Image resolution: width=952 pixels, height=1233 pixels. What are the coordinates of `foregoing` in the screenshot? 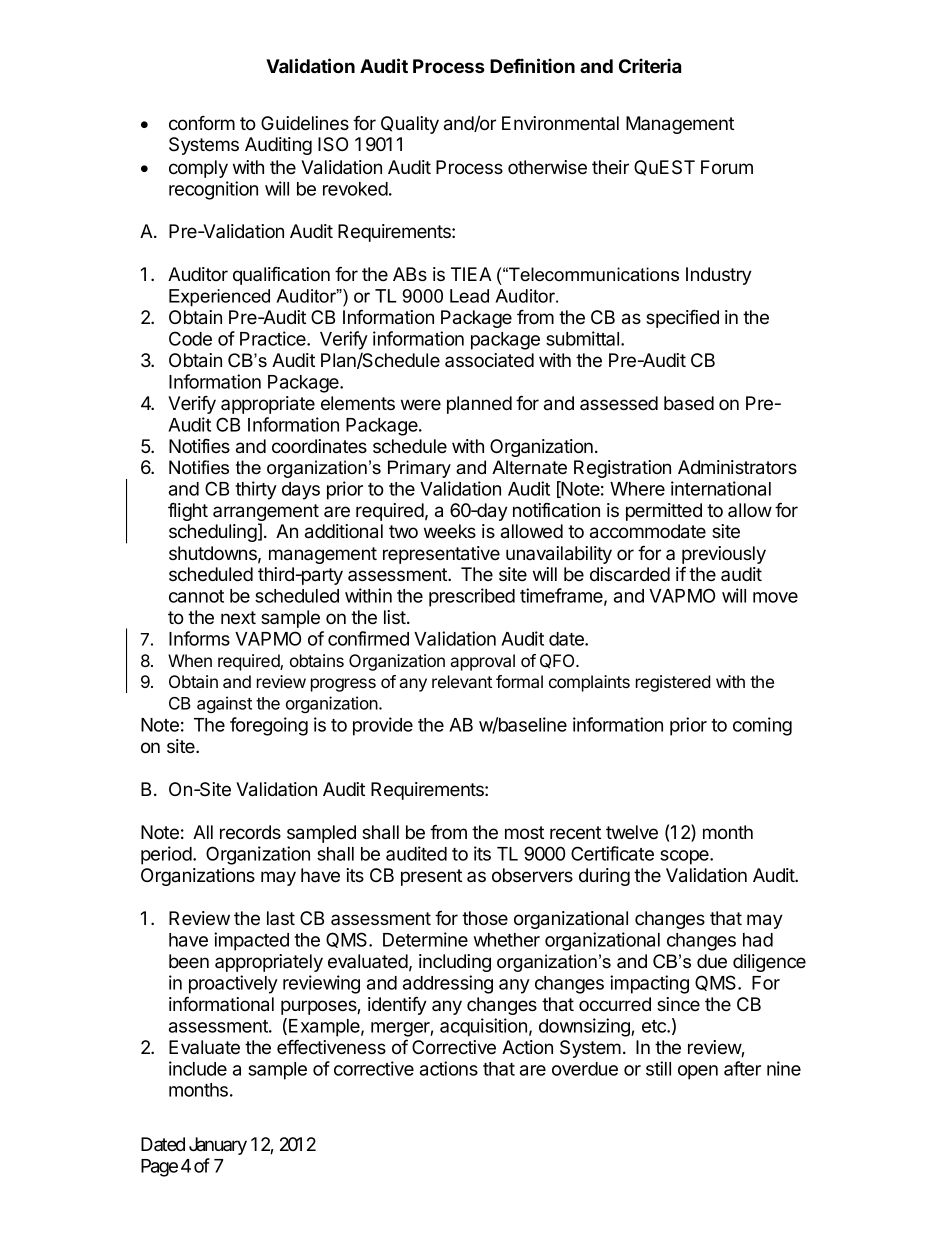 It's located at (269, 726).
